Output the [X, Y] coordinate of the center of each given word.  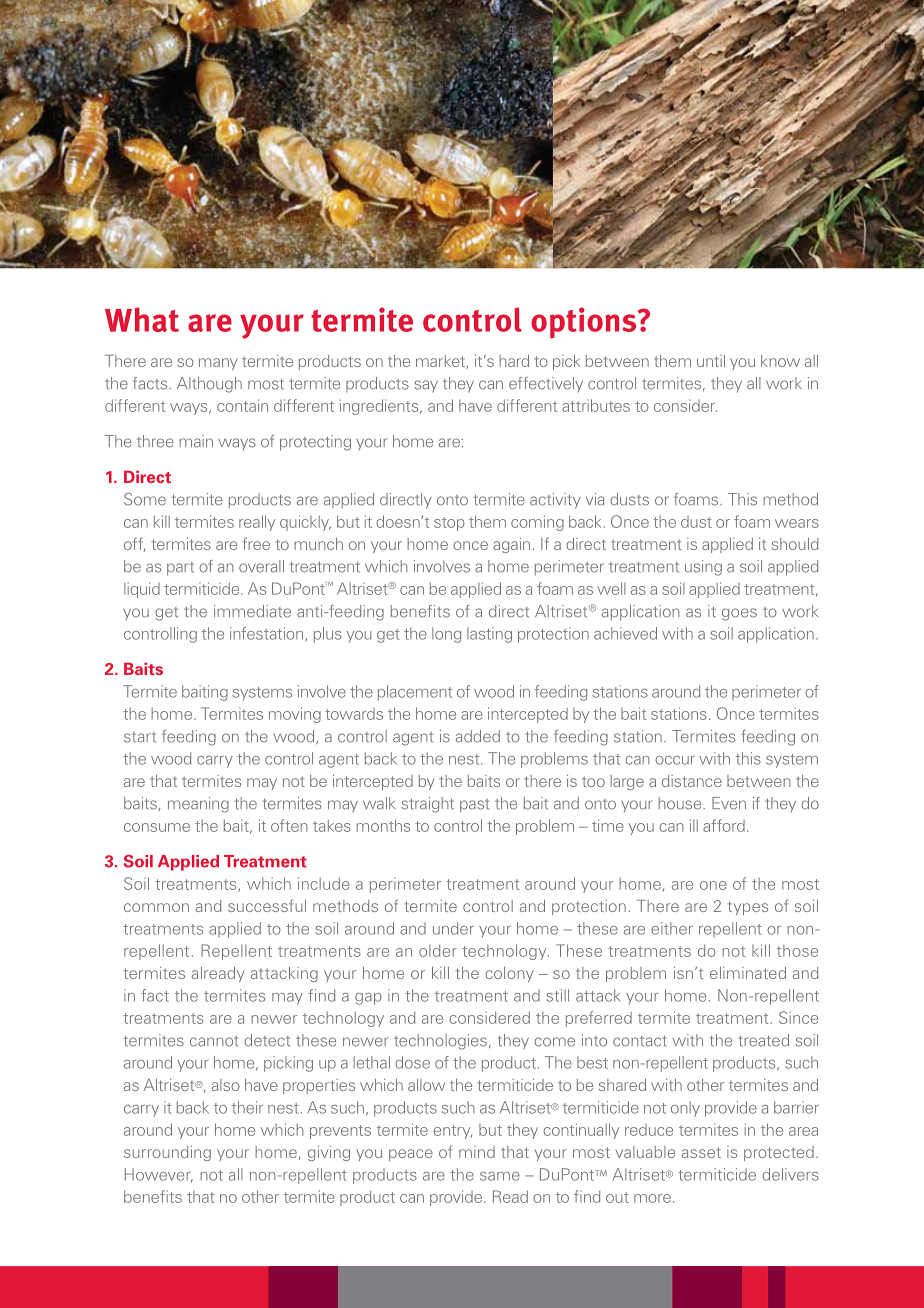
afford [724, 825]
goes [739, 614]
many [218, 364]
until [711, 361]
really [257, 523]
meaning [198, 805]
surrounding [167, 1153]
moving [295, 715]
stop [449, 524]
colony [509, 974]
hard [514, 361]
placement [415, 693]
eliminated [748, 973]
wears [797, 523]
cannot [214, 1041]
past [474, 806]
